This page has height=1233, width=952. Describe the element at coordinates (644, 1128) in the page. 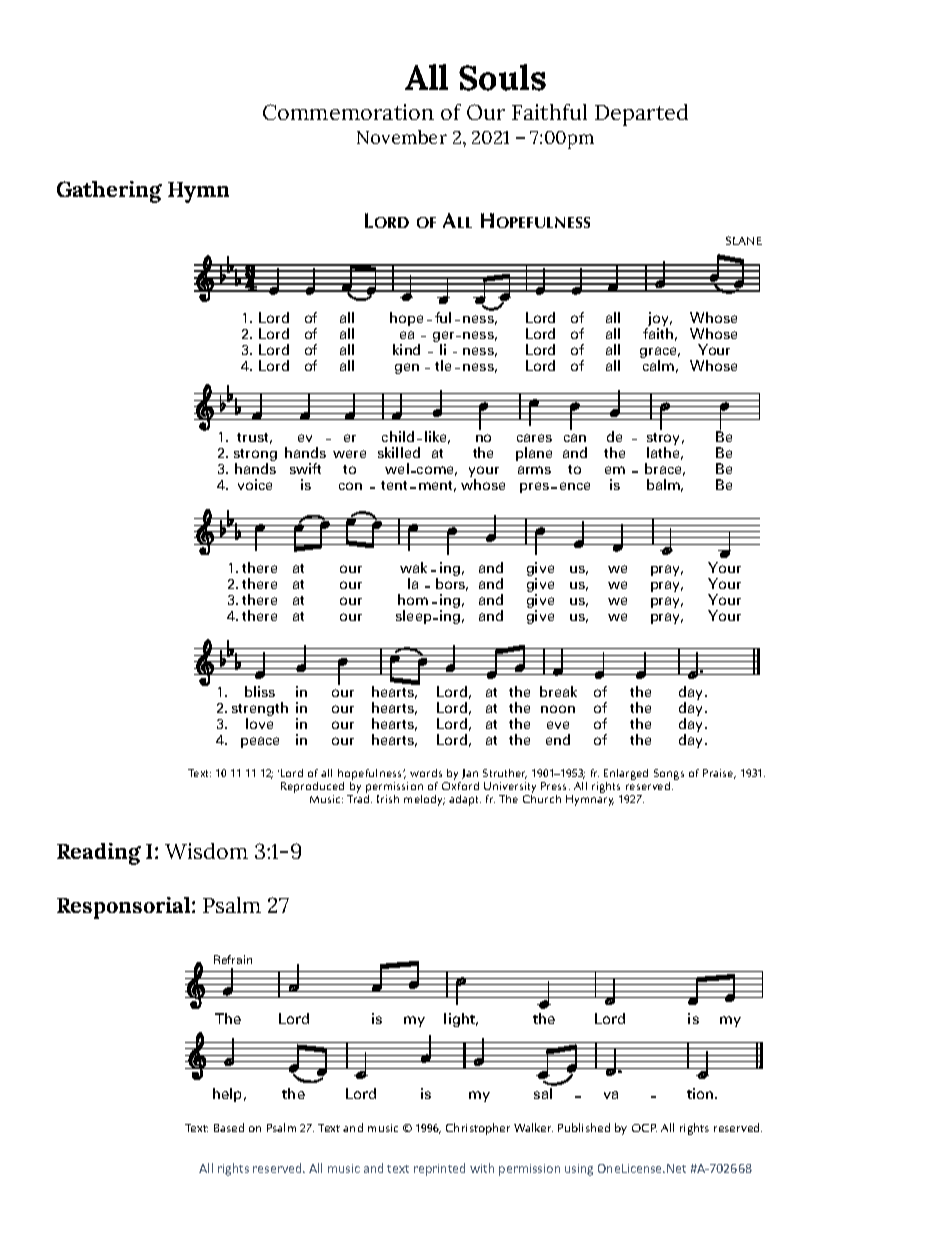

I see `OCP` at that location.
